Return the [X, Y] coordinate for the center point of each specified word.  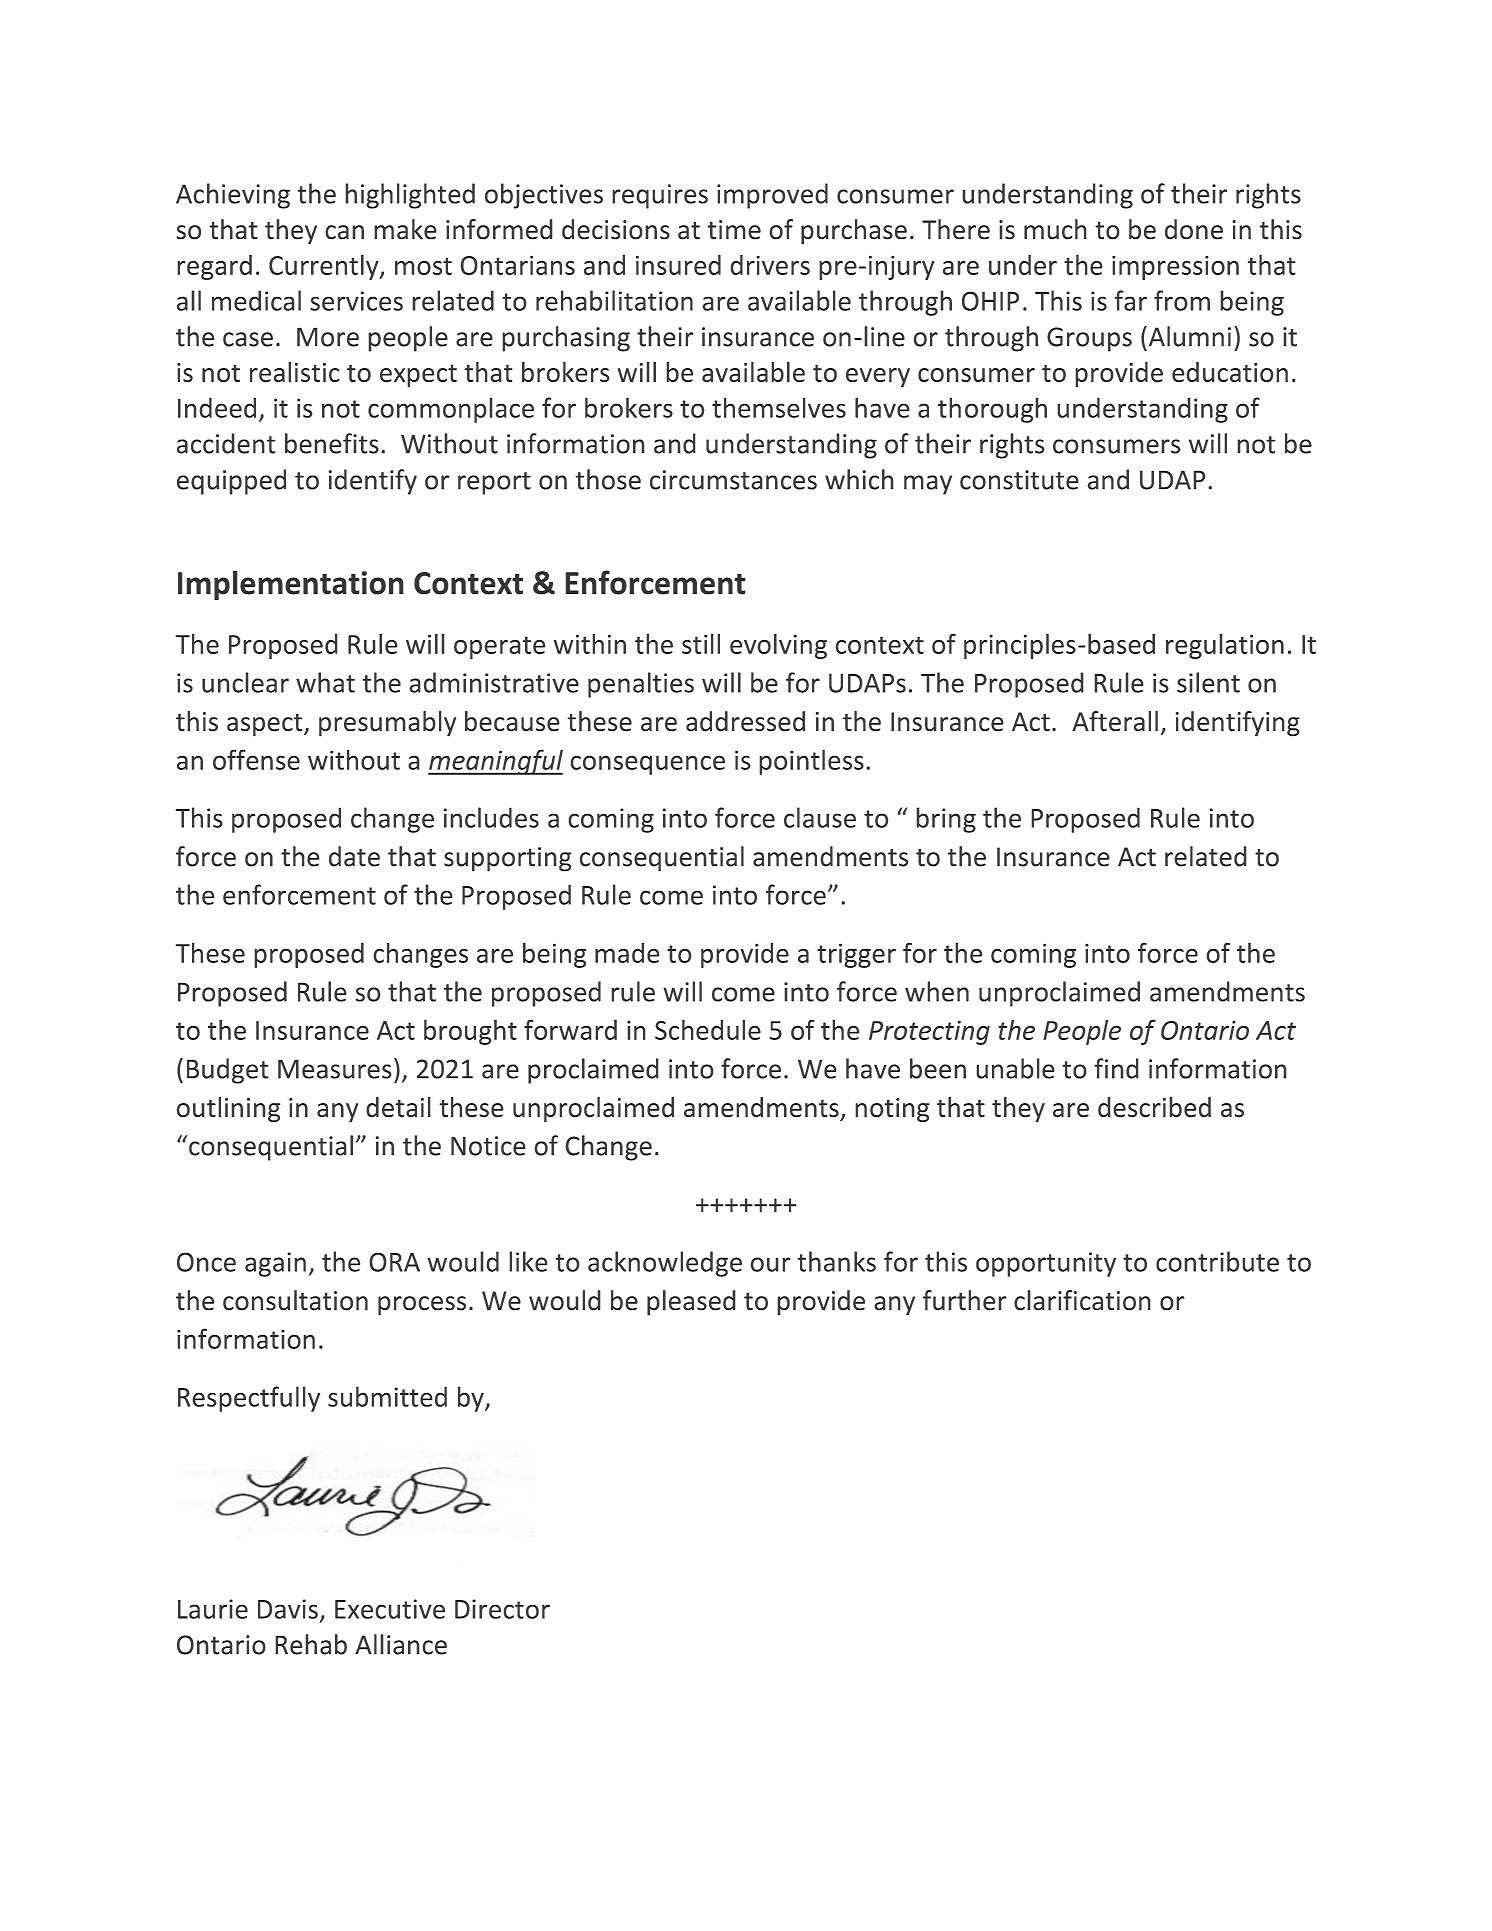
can [344, 232]
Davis [288, 1609]
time [734, 230]
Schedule [708, 1029]
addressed [745, 721]
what [325, 682]
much [1055, 229]
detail [398, 1107]
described [1154, 1107]
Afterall [1115, 721]
